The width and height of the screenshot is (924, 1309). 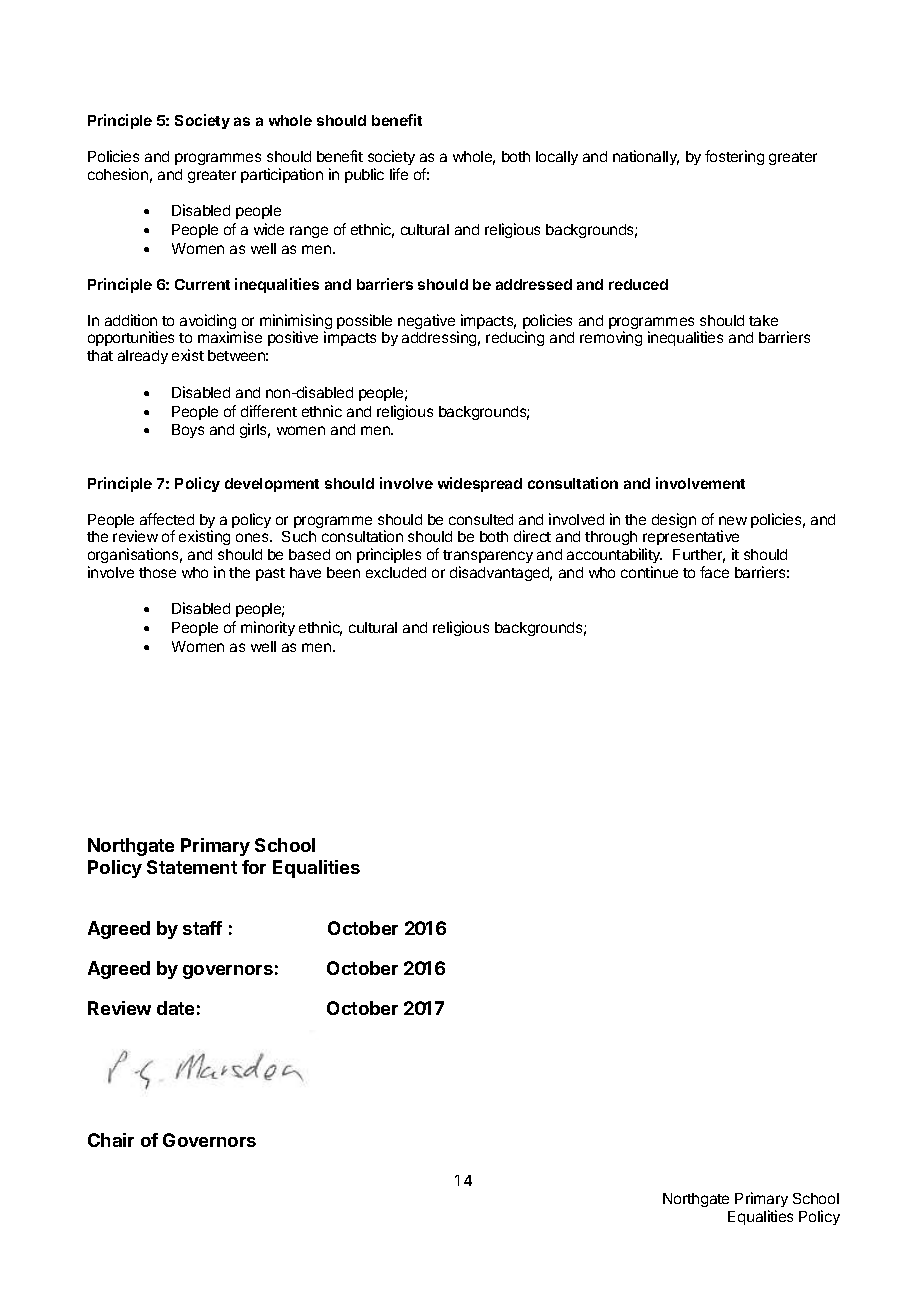 What do you see at coordinates (481, 519) in the screenshot?
I see `consulted` at bounding box center [481, 519].
